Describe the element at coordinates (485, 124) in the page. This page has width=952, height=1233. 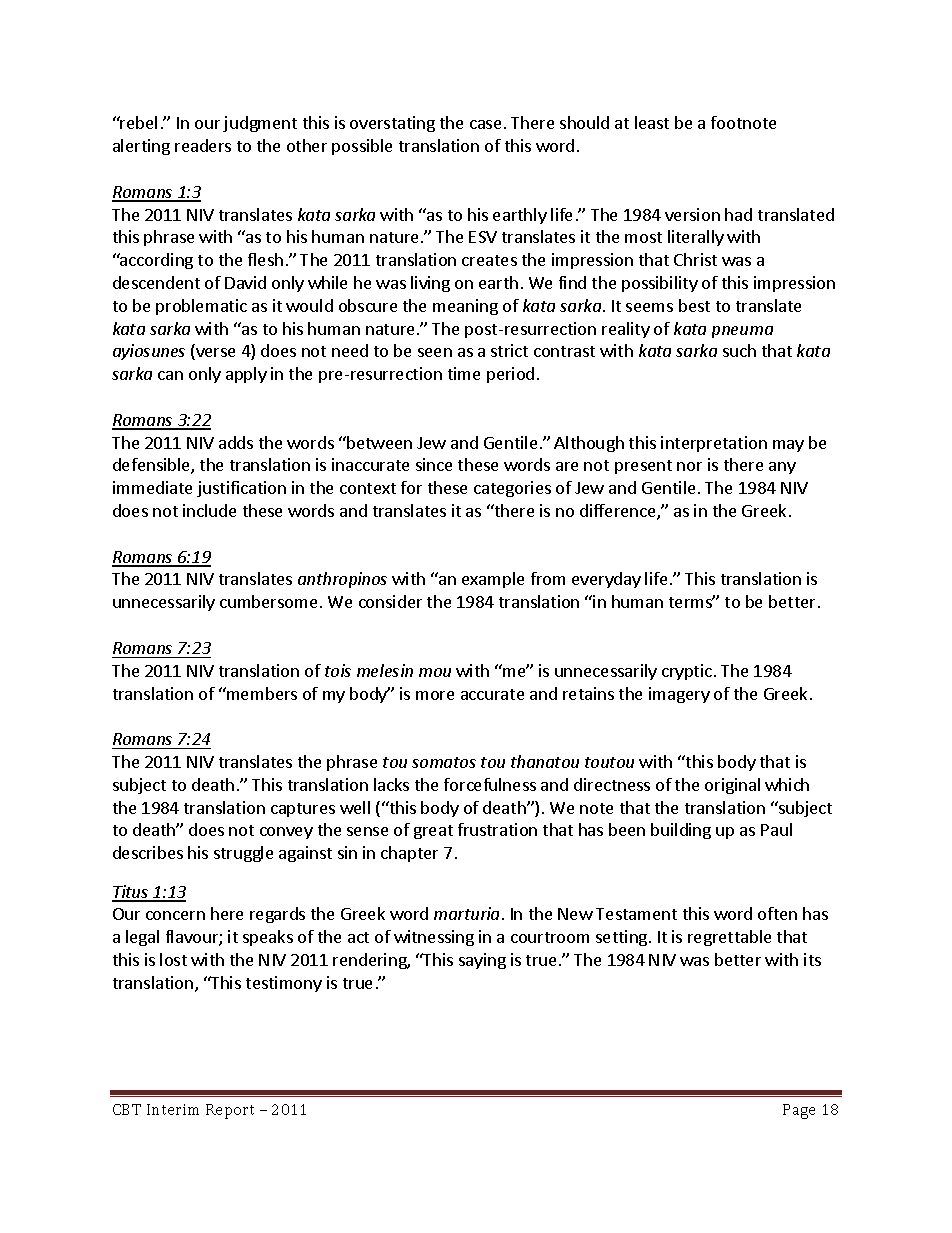
I see `case` at that location.
